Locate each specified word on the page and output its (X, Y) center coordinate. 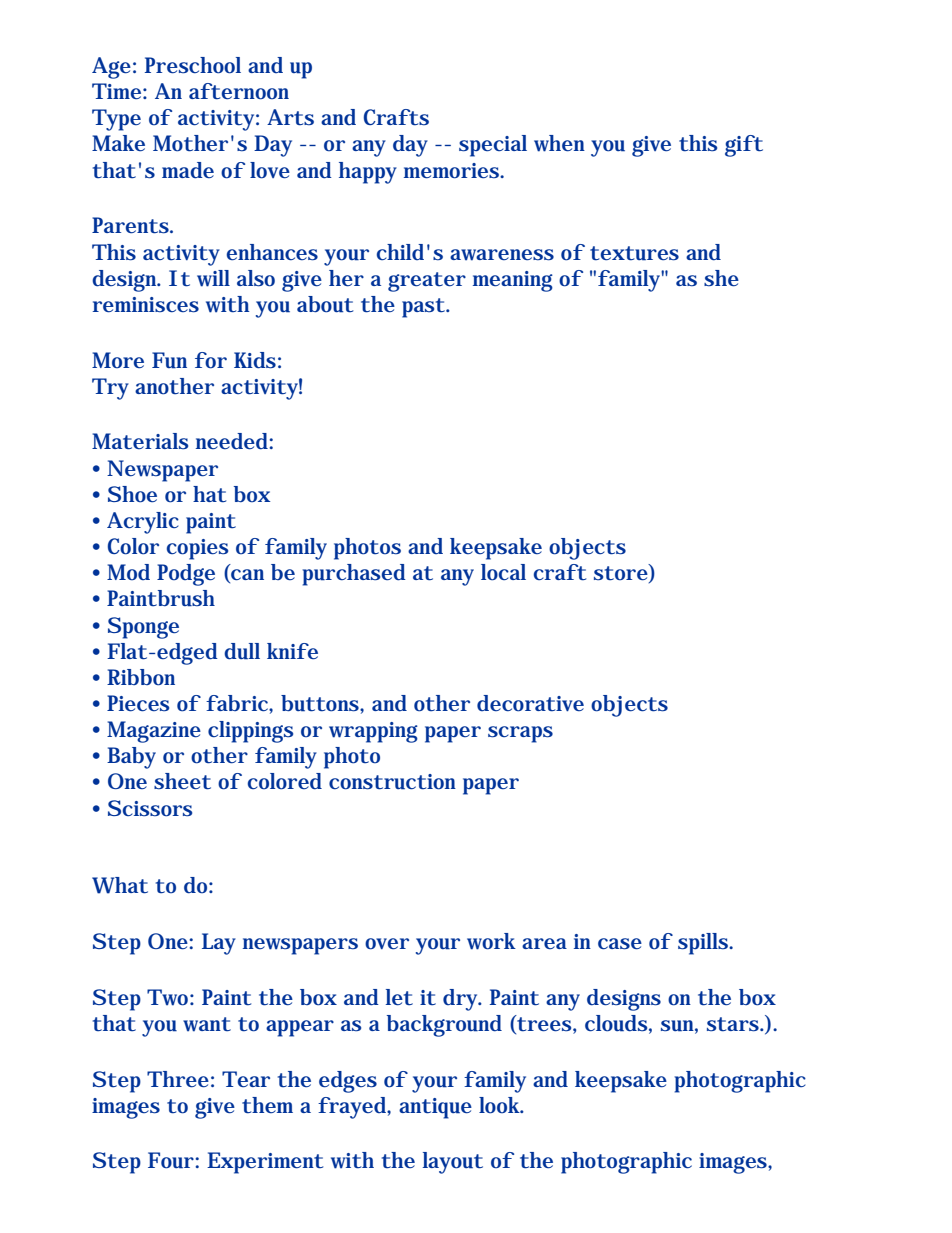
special (493, 146)
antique (435, 1108)
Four (171, 1160)
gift (744, 146)
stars (734, 1024)
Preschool (193, 65)
